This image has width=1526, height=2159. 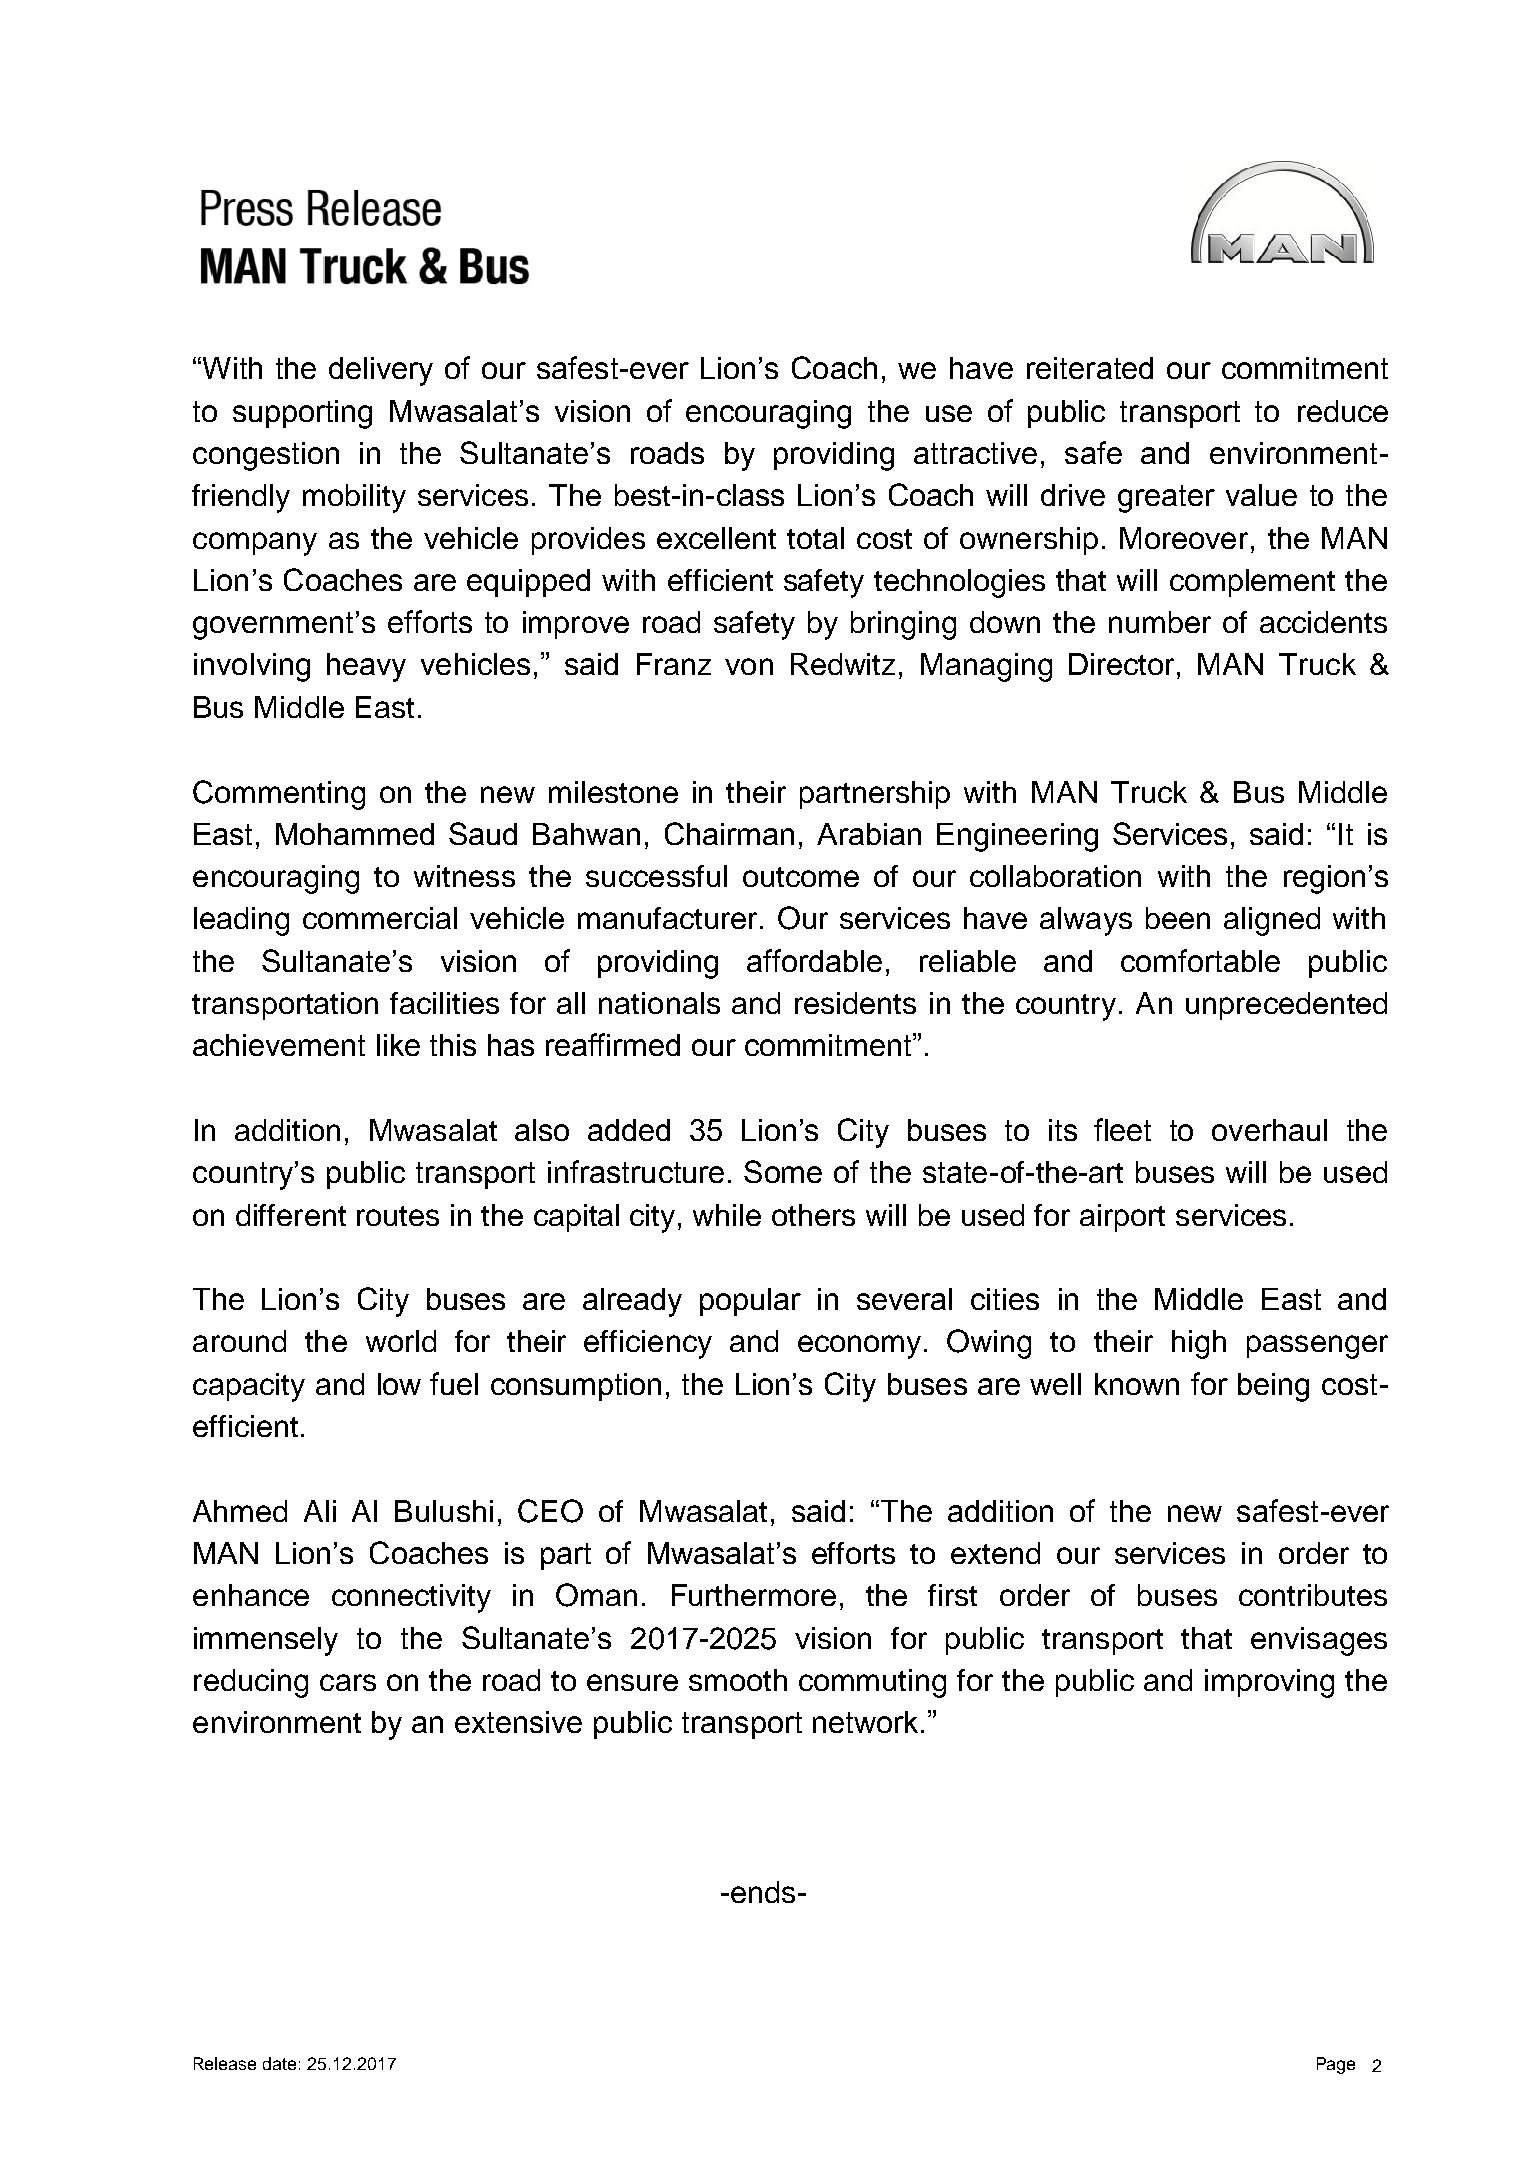 I want to click on value, so click(x=1261, y=495).
